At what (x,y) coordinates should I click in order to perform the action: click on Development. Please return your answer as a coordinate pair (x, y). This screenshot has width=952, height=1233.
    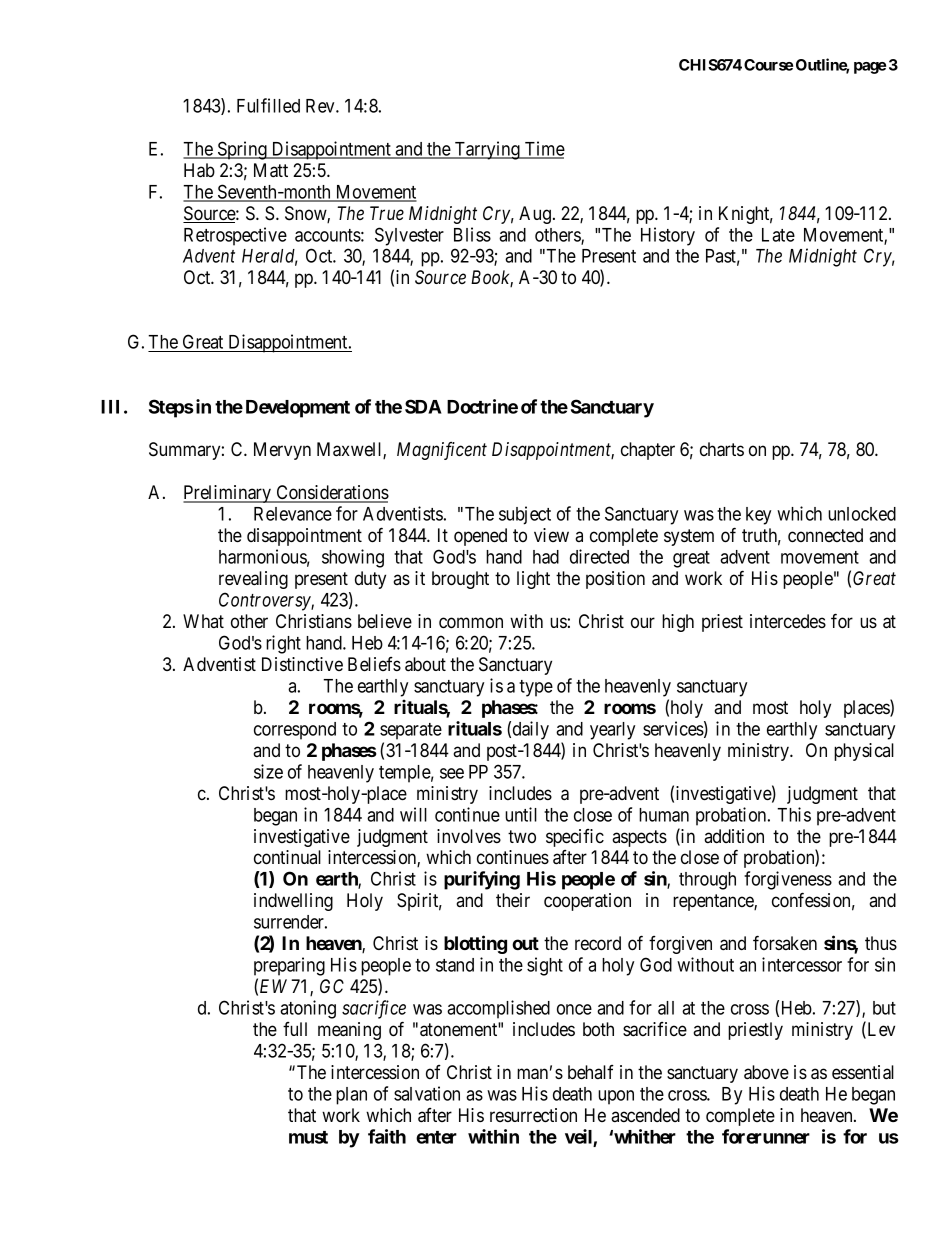
    Looking at the image, I should click on (298, 409).
